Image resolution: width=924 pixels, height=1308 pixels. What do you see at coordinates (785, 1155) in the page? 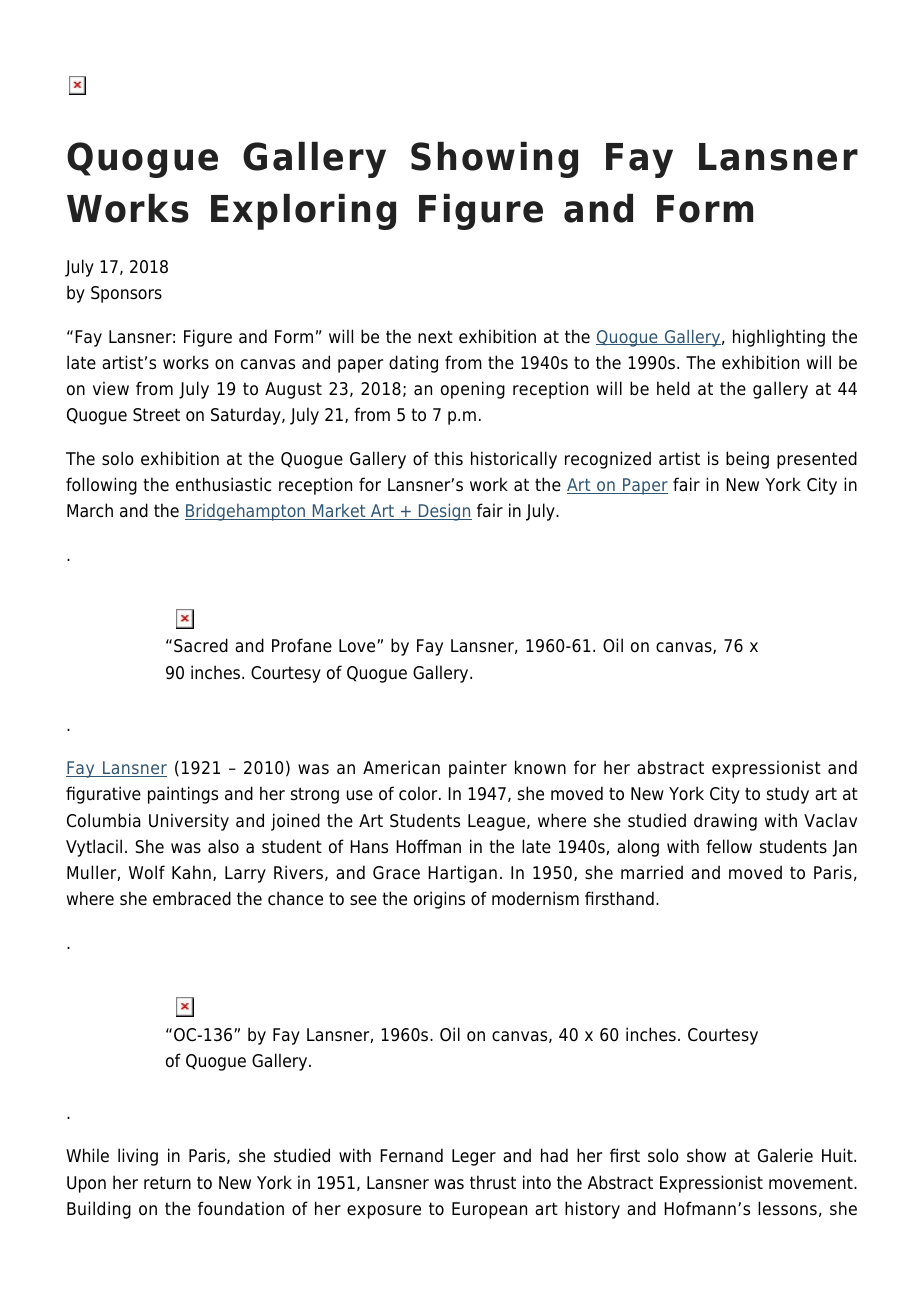
I see `Galerie` at bounding box center [785, 1155].
